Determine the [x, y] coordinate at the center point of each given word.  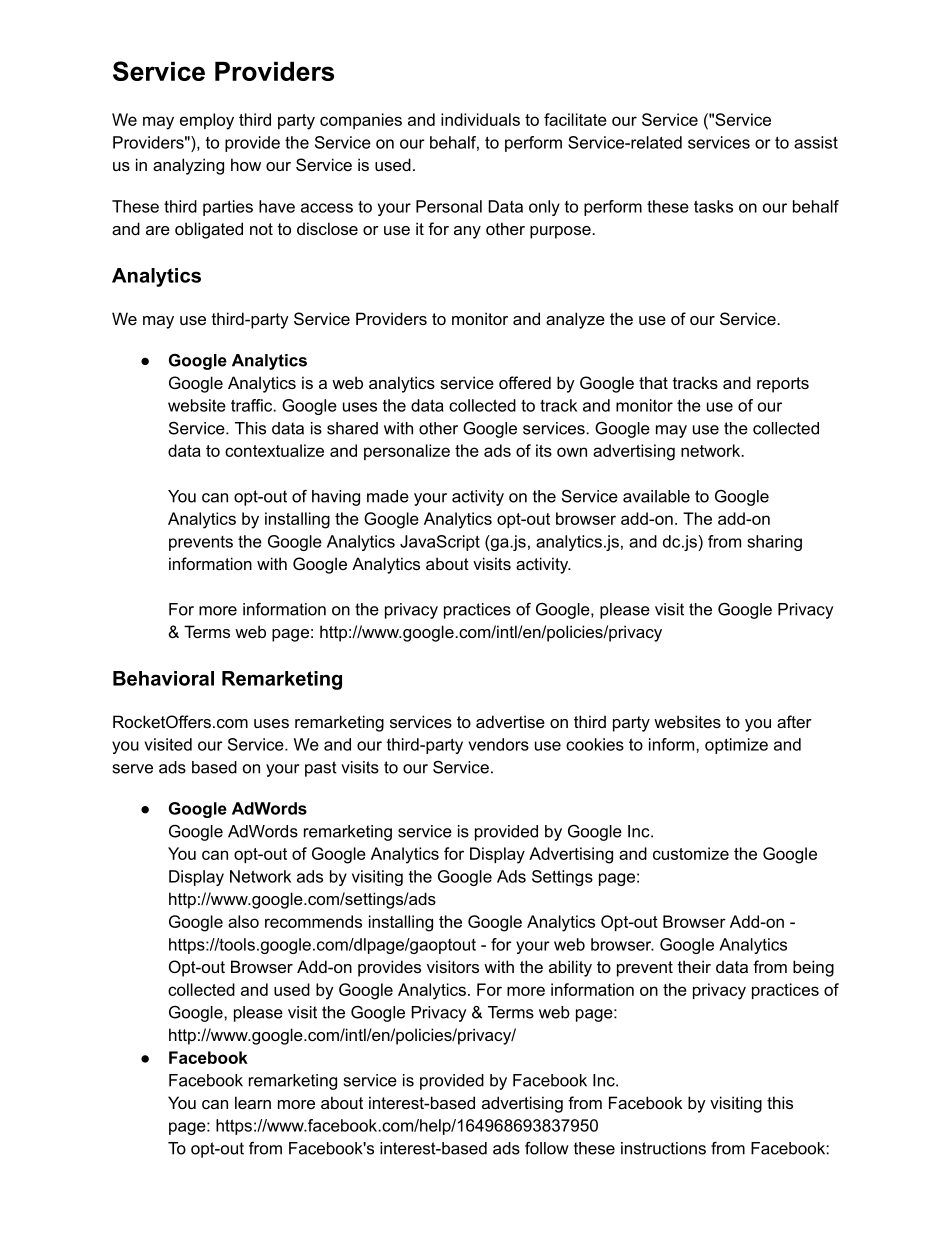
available [656, 496]
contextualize [274, 450]
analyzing [188, 166]
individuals [480, 119]
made [388, 496]
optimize [736, 746]
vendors [498, 744]
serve [133, 769]
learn [253, 1102]
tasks [713, 206]
